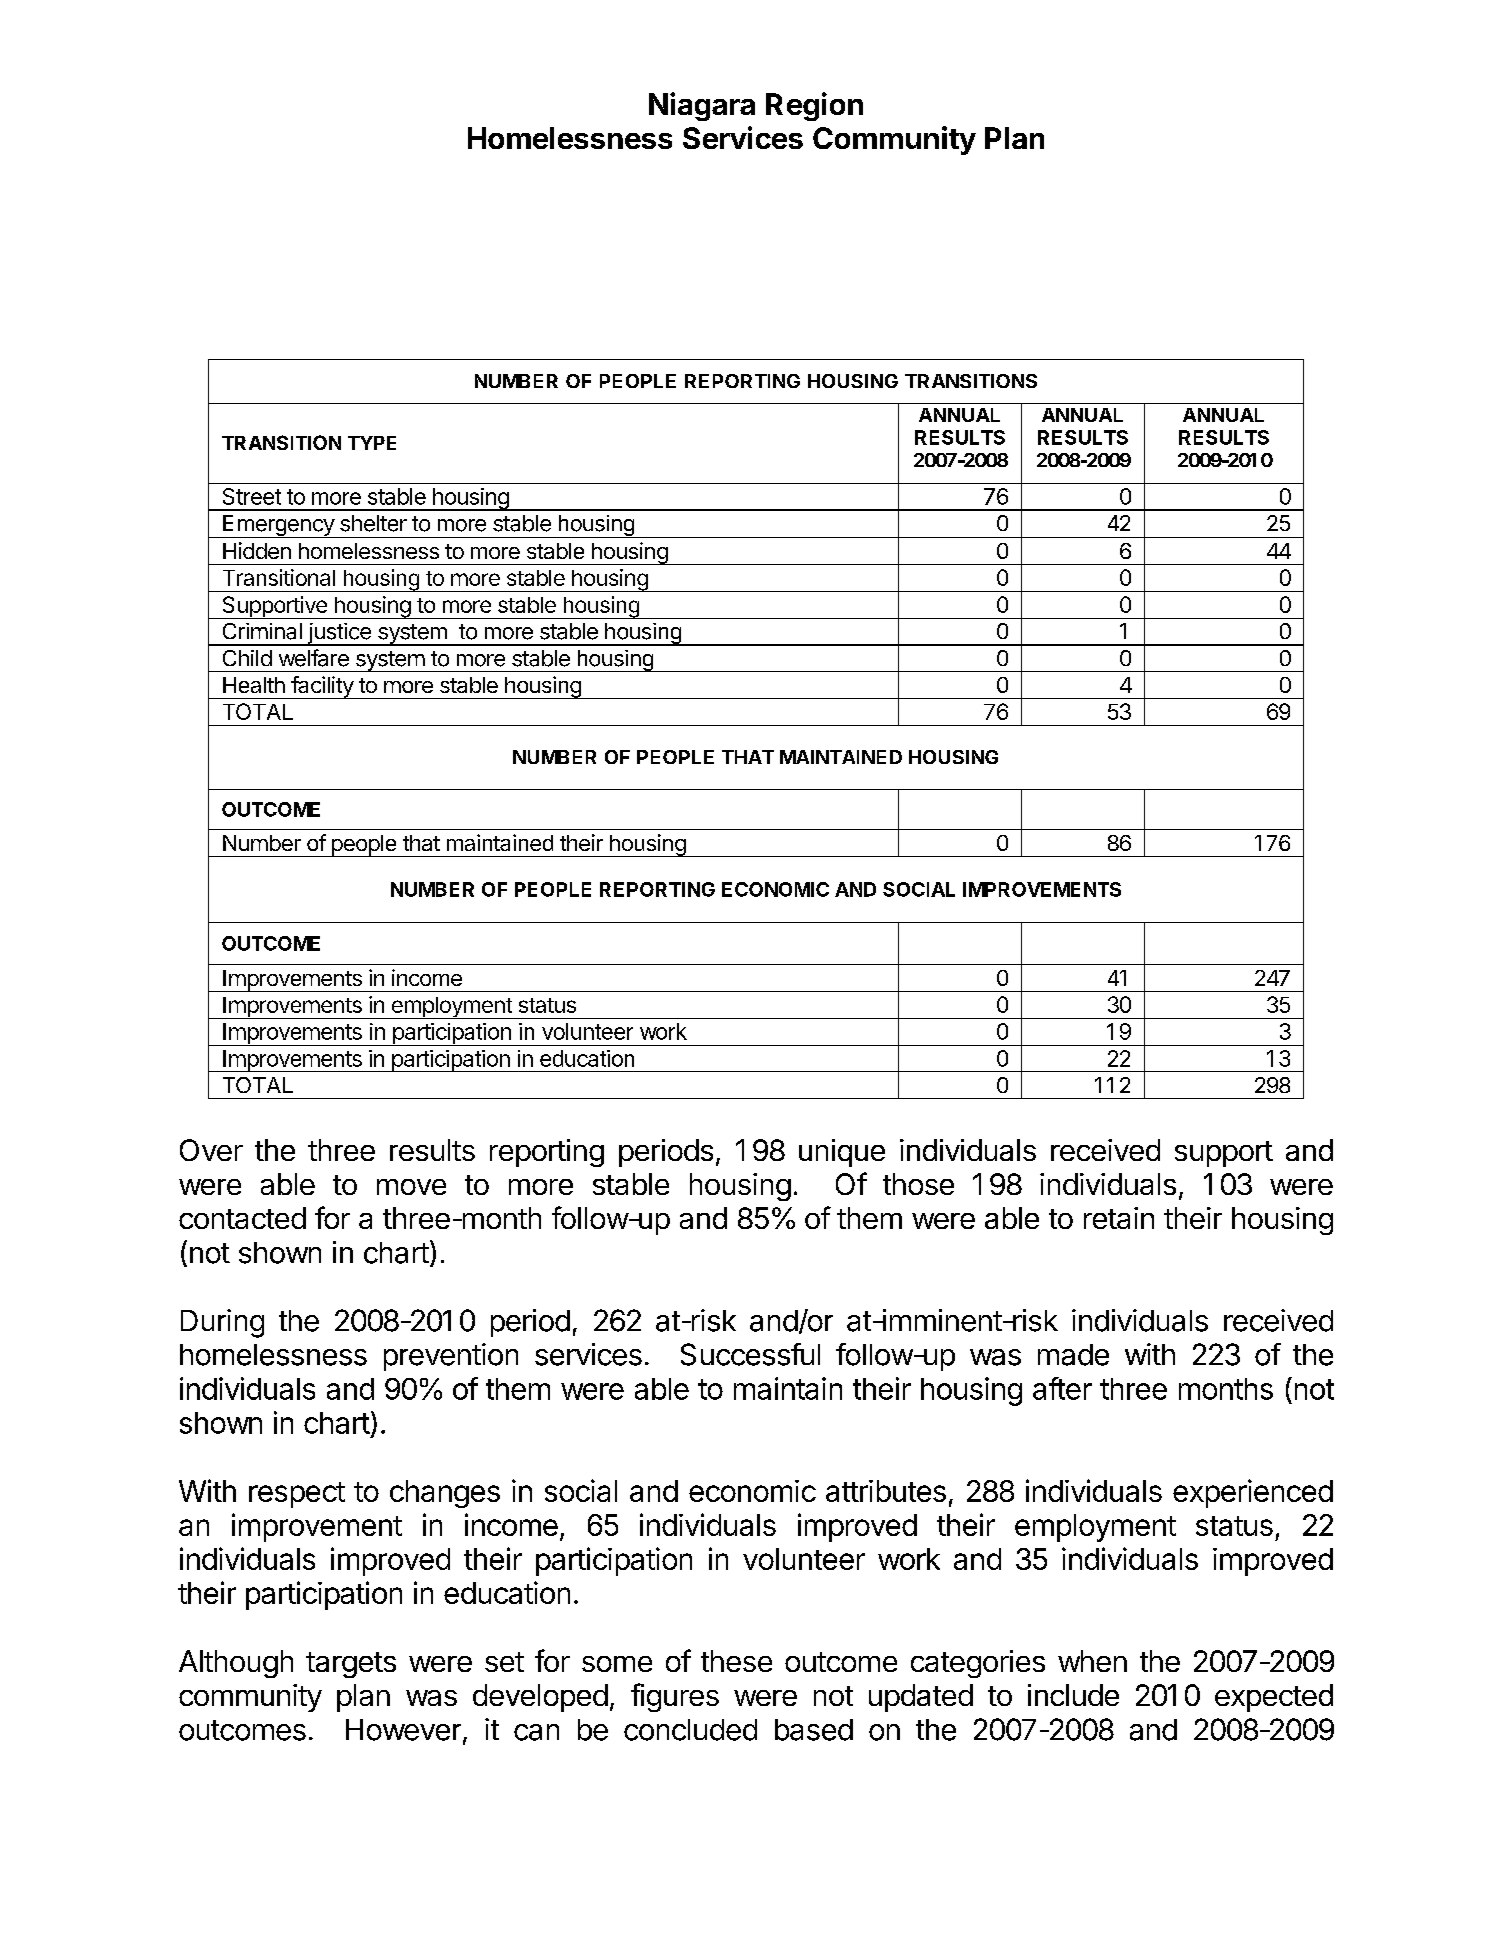 The width and height of the page is (1512, 1956). Describe the element at coordinates (314, 658) in the page. I see `welfare` at that location.
